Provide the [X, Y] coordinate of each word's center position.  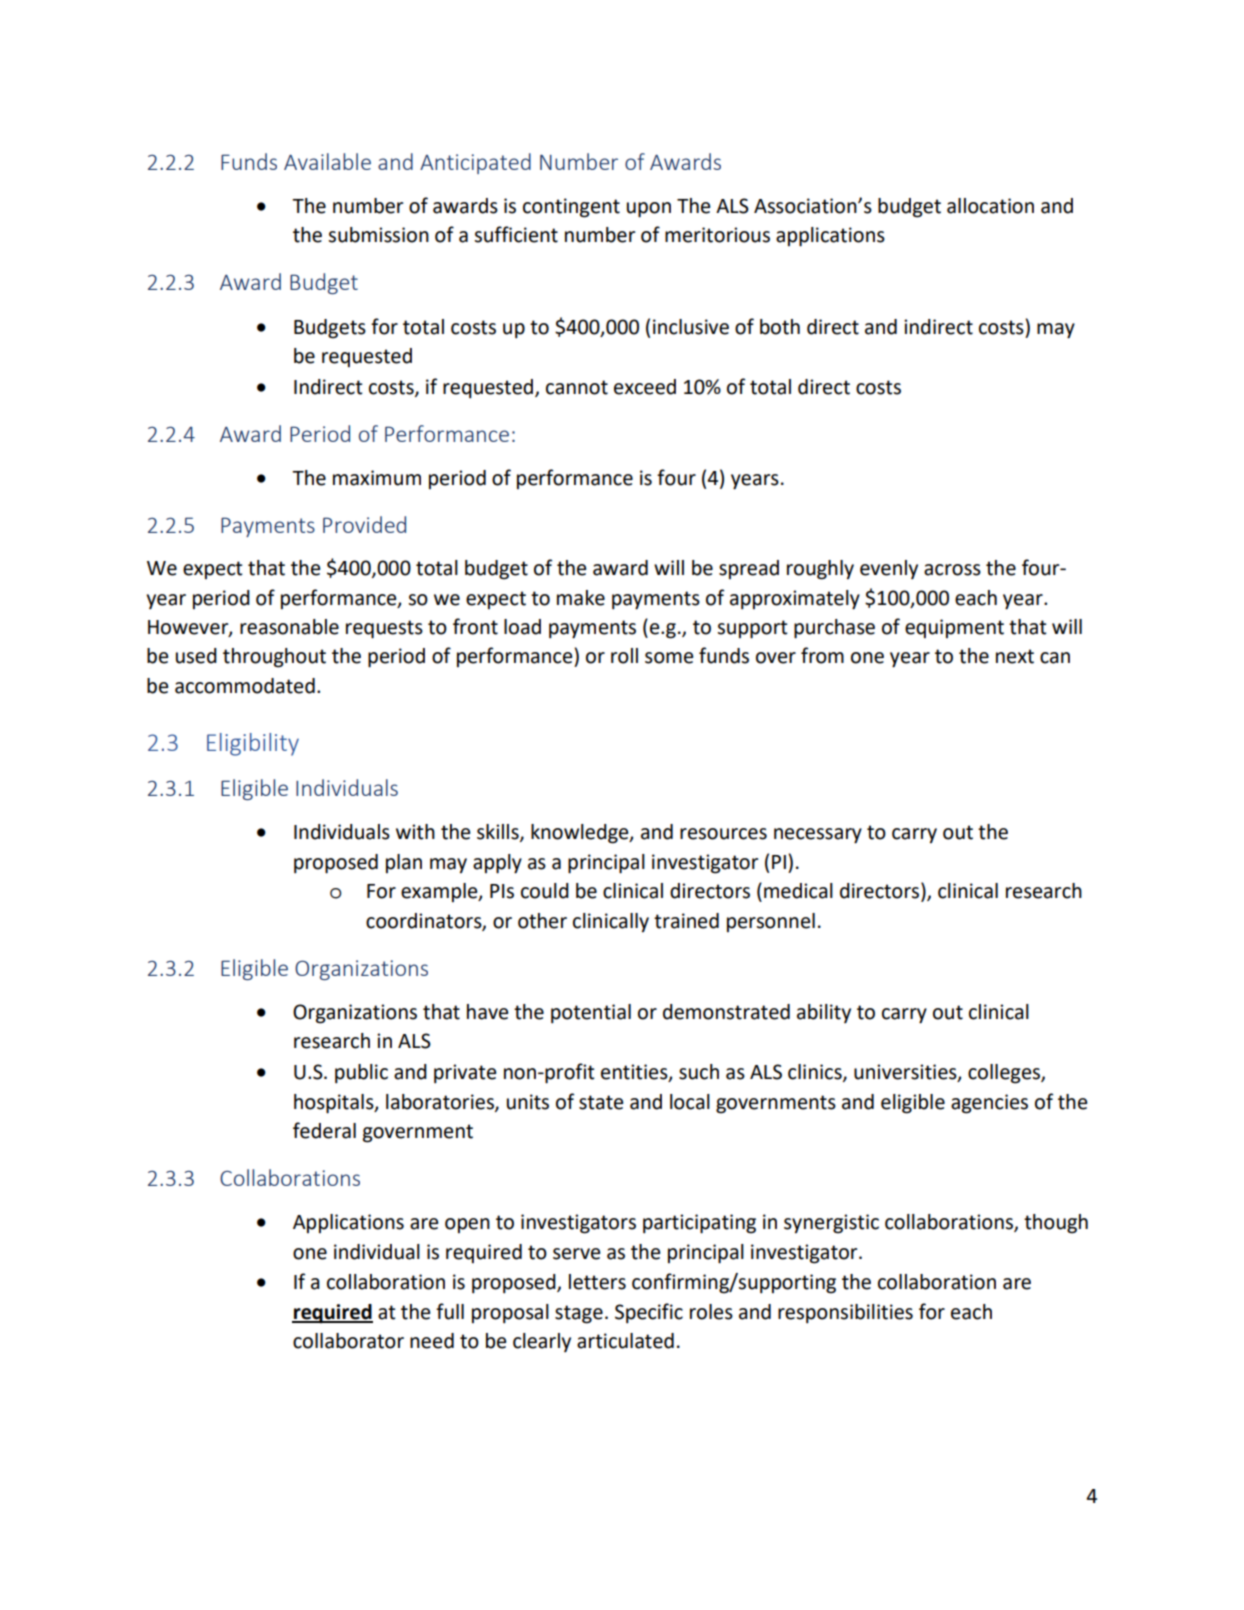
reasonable [289, 627]
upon [649, 210]
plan [404, 863]
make [581, 598]
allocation [990, 206]
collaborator [348, 1341]
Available [327, 161]
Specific [649, 1313]
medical [798, 891]
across [952, 570]
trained [686, 921]
